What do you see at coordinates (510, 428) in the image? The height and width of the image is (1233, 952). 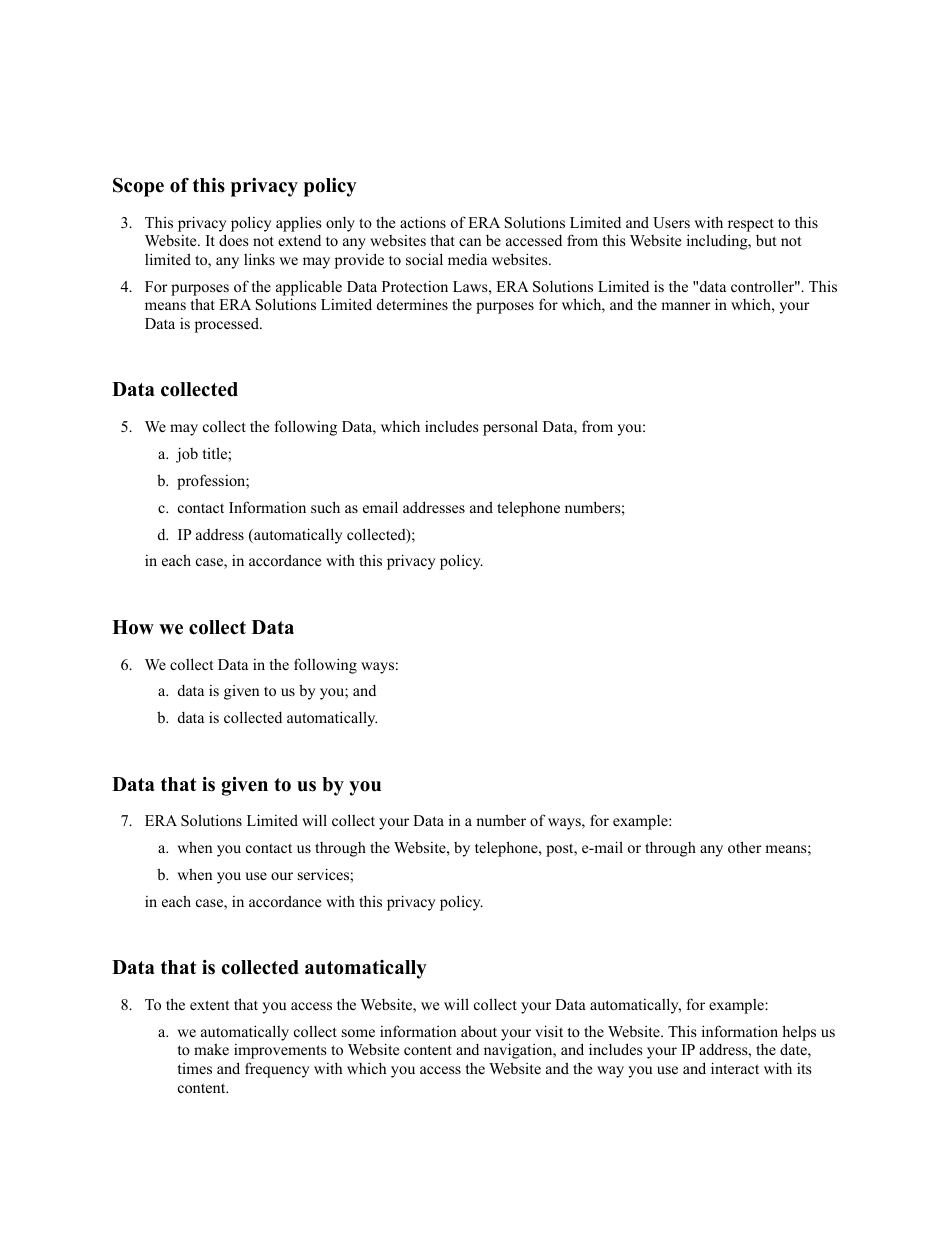 I see `personal` at bounding box center [510, 428].
